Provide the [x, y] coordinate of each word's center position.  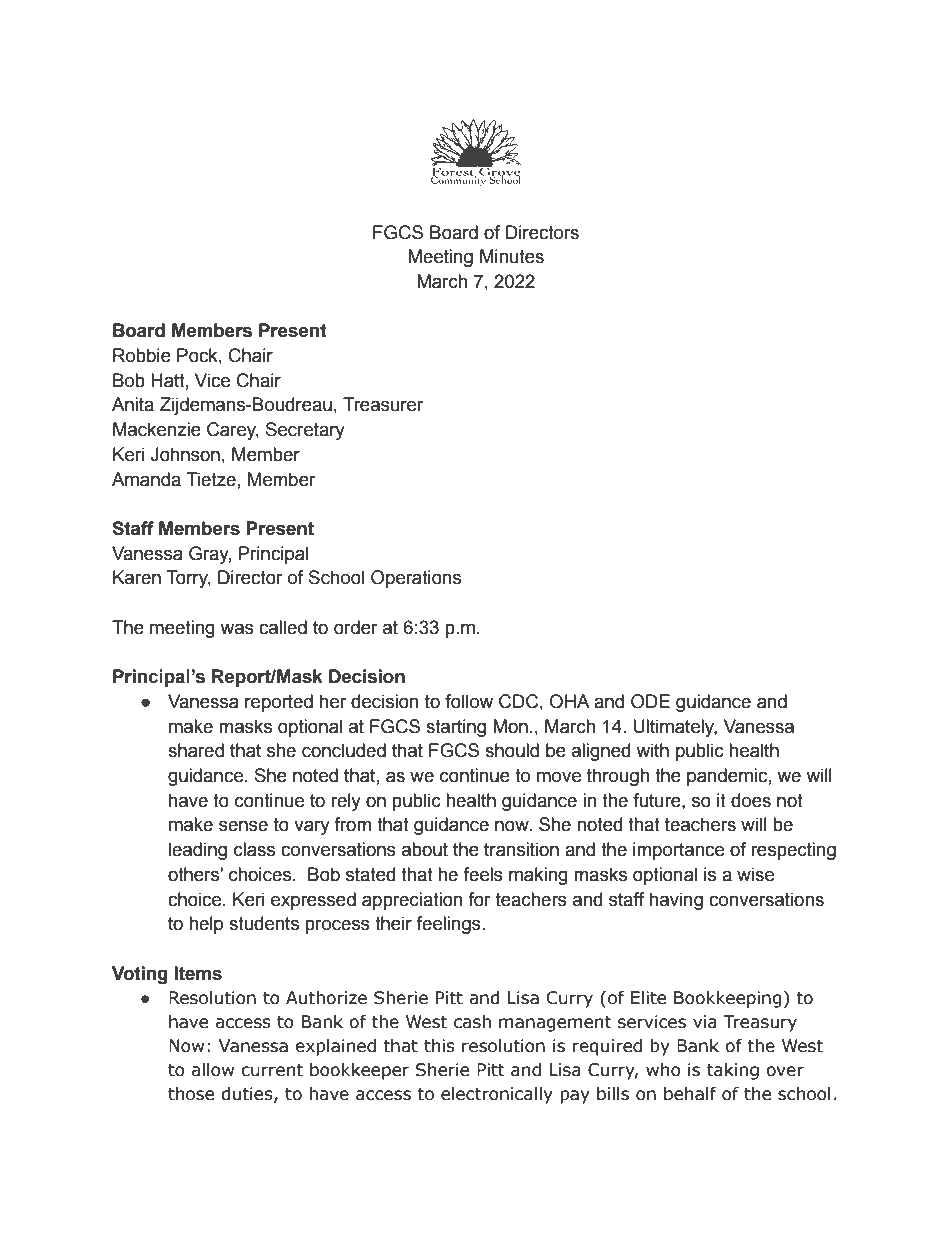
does [751, 800]
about [425, 849]
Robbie [142, 355]
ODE [650, 701]
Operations [416, 579]
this [439, 1046]
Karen [137, 577]
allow [212, 1070]
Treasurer [383, 404]
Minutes [512, 256]
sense [243, 826]
